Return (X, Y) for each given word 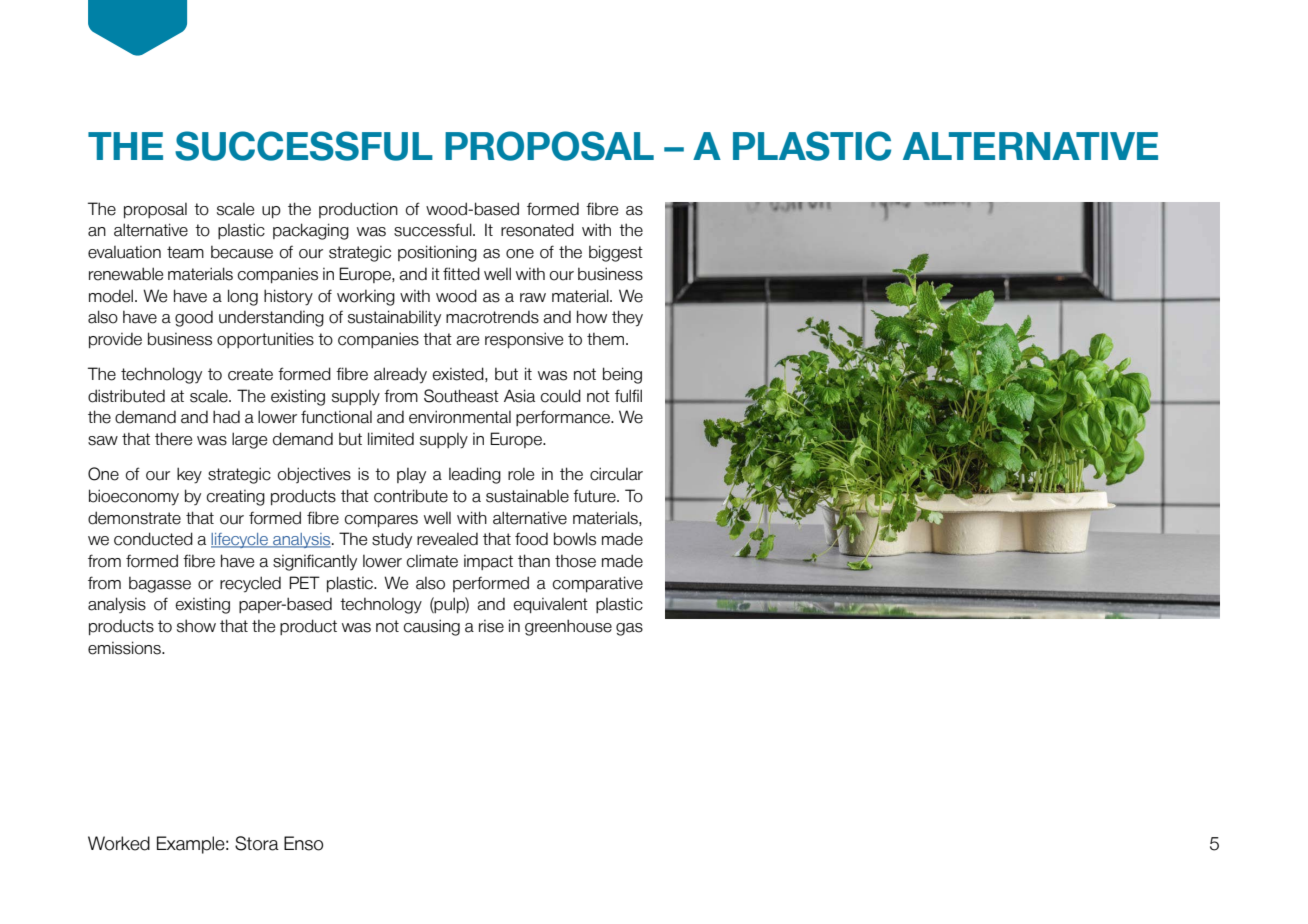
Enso (303, 843)
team (185, 252)
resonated (537, 230)
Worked (119, 843)
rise (491, 626)
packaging (311, 231)
